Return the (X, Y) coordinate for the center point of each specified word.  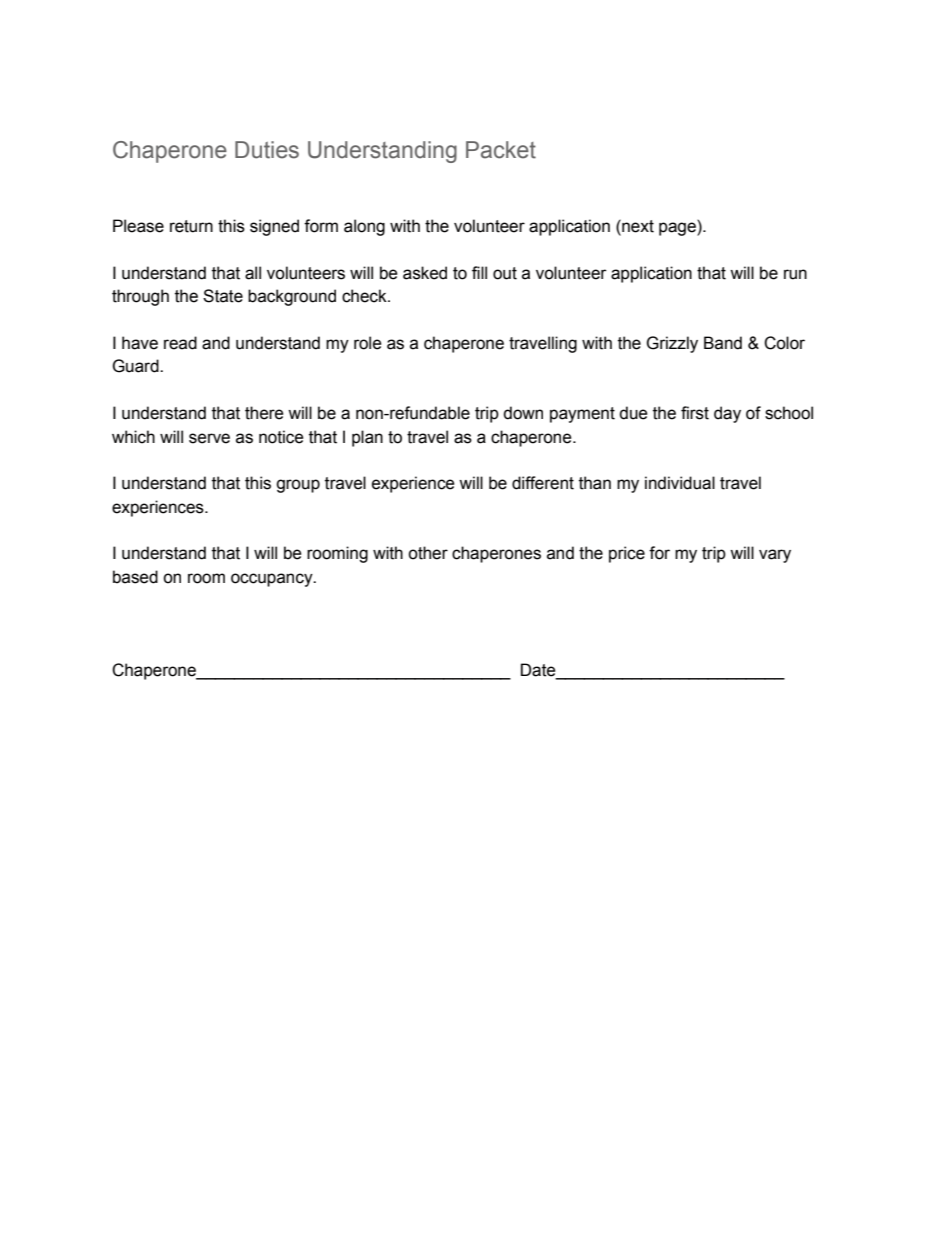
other (428, 553)
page (678, 229)
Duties (267, 150)
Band (723, 343)
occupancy (273, 580)
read (180, 343)
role (367, 343)
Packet (501, 150)
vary (775, 556)
